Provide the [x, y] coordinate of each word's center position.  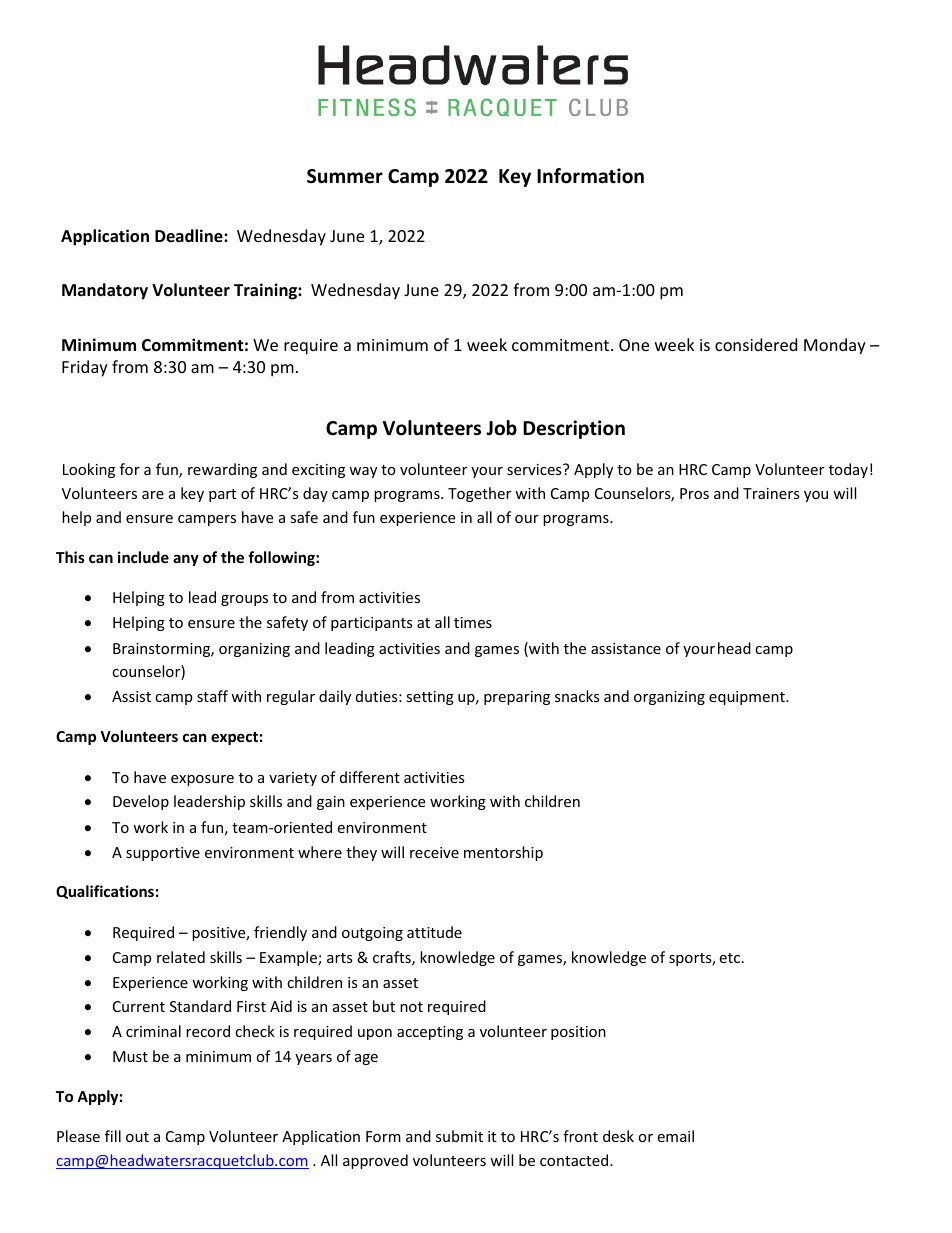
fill [113, 1136]
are [153, 495]
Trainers [771, 493]
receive [434, 852]
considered [756, 344]
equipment [748, 698]
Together [479, 494]
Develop [141, 802]
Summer [345, 176]
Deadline [190, 236]
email [675, 1136]
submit [459, 1136]
